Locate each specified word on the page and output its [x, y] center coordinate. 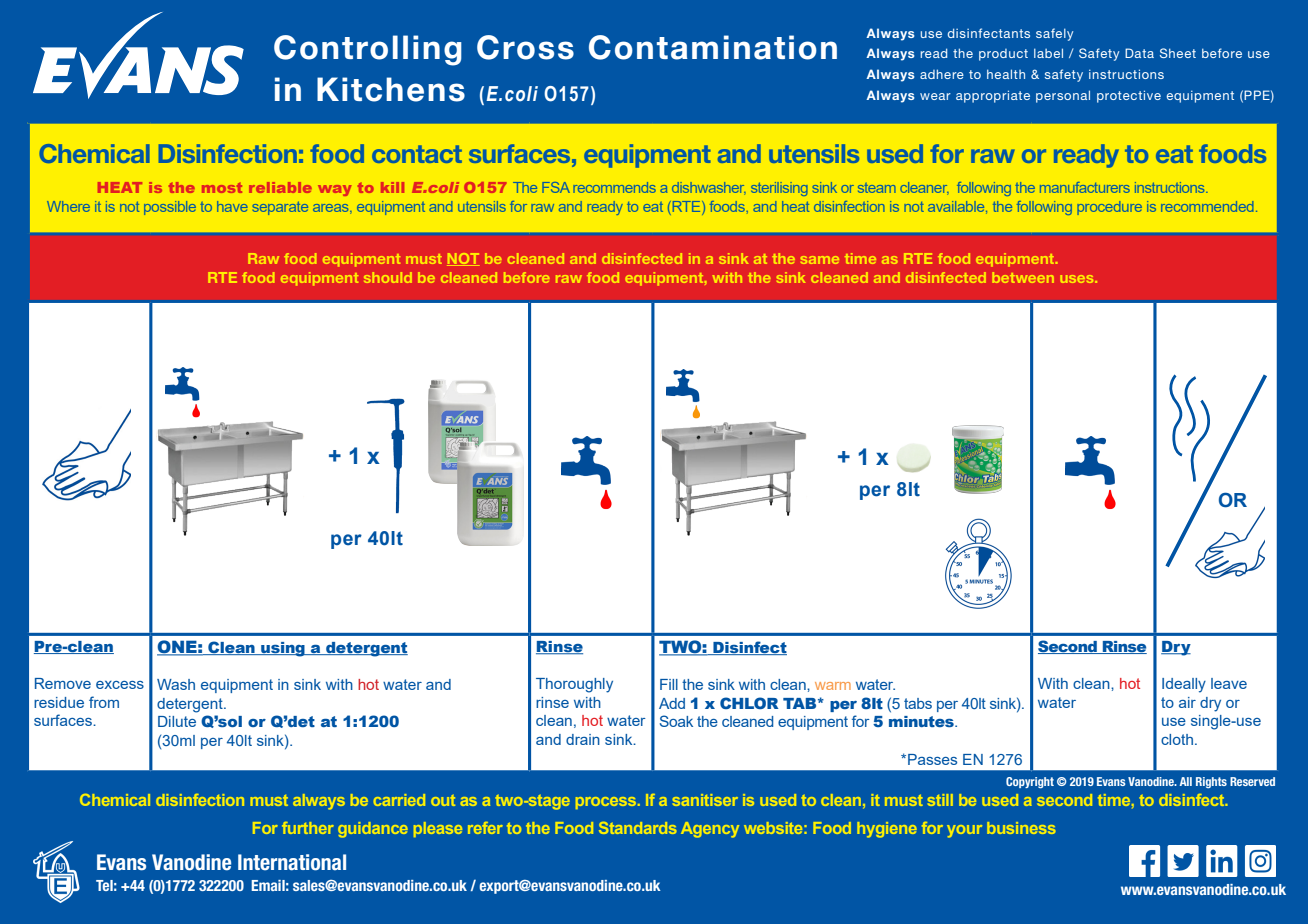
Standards [638, 828]
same [820, 260]
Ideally [1184, 685]
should [388, 277]
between [1023, 277]
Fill [669, 684]
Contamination [713, 47]
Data [1139, 53]
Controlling [368, 50]
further [308, 828]
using [283, 649]
